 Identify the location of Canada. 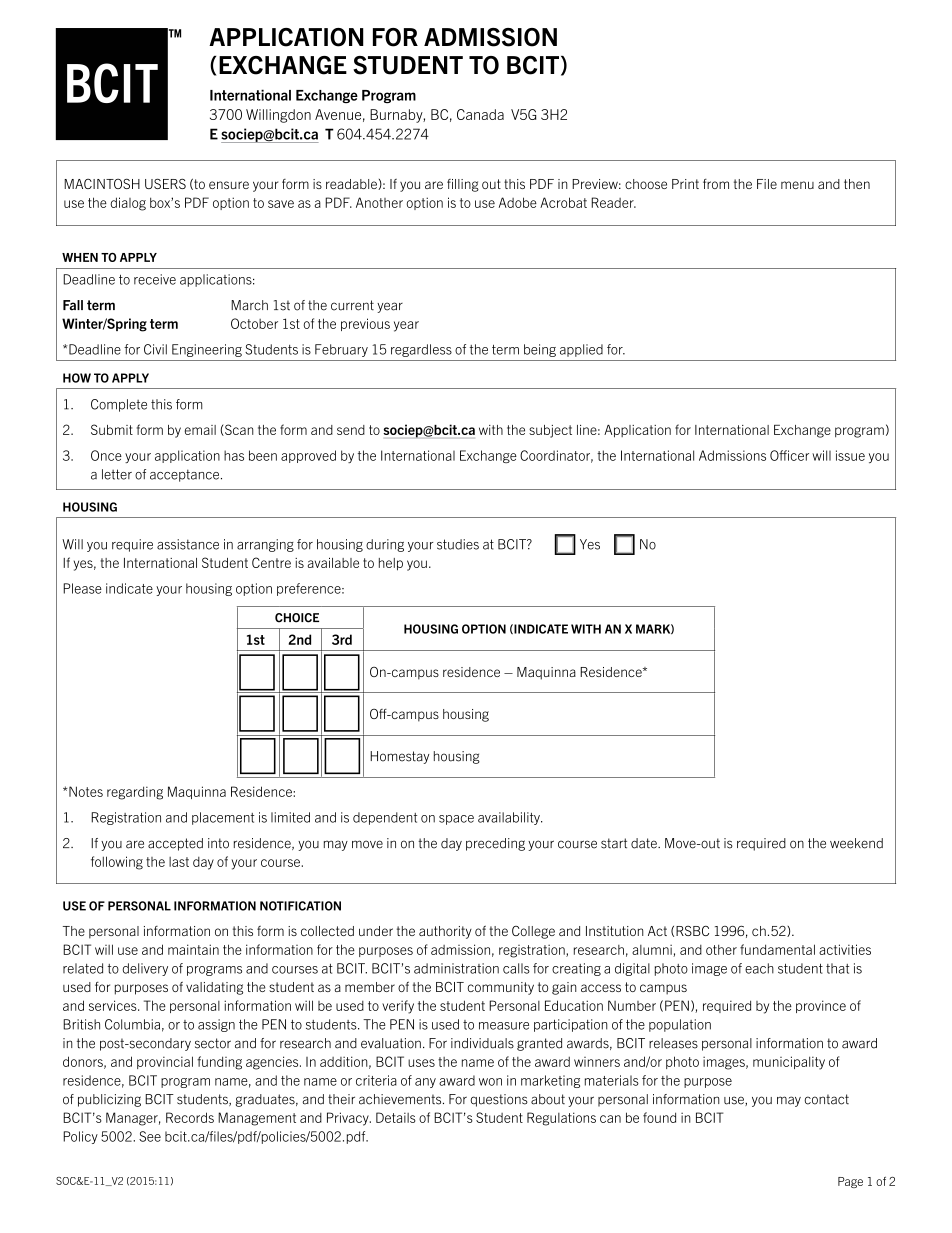
(480, 114).
